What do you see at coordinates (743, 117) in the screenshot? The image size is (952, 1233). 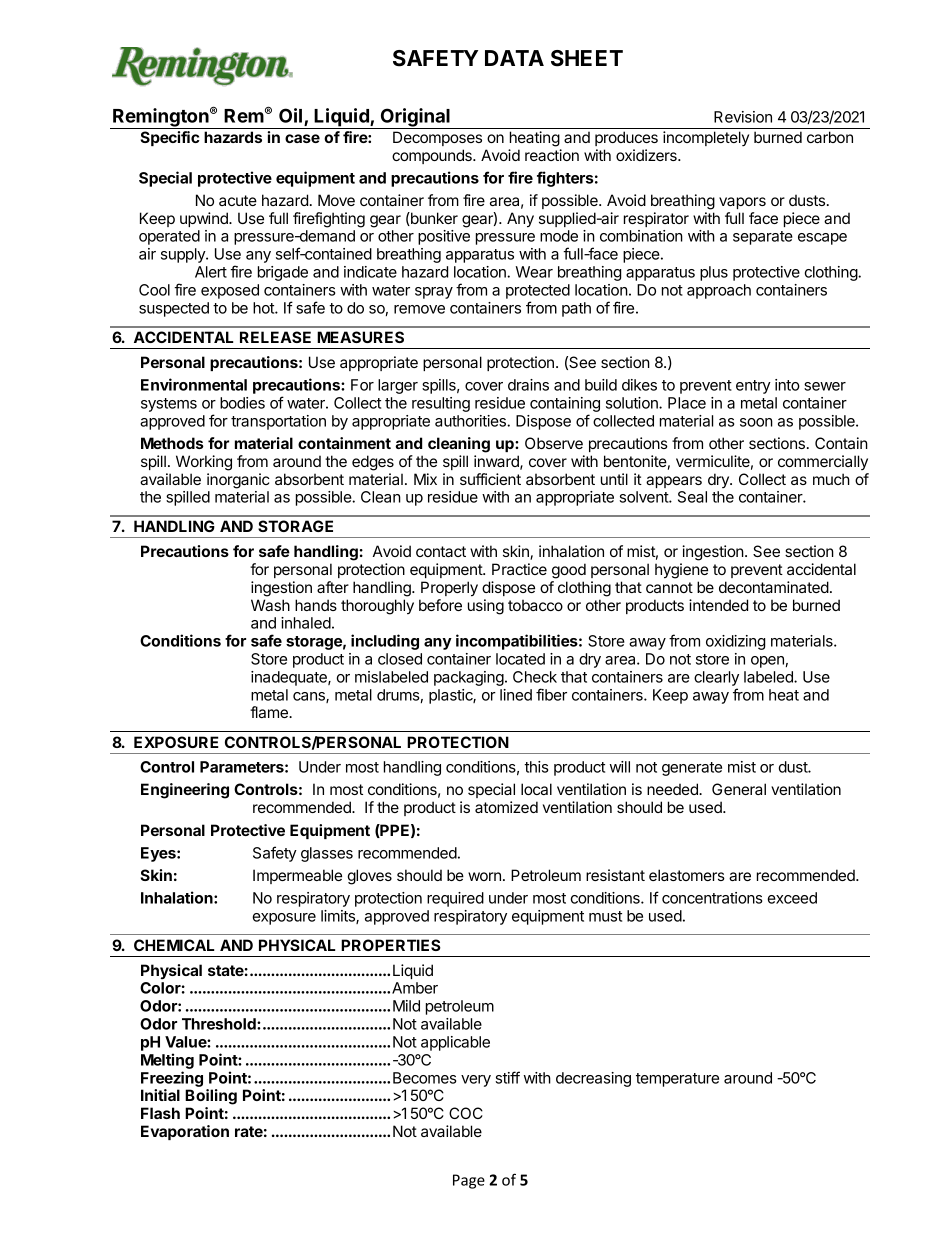 I see `Revision` at bounding box center [743, 117].
